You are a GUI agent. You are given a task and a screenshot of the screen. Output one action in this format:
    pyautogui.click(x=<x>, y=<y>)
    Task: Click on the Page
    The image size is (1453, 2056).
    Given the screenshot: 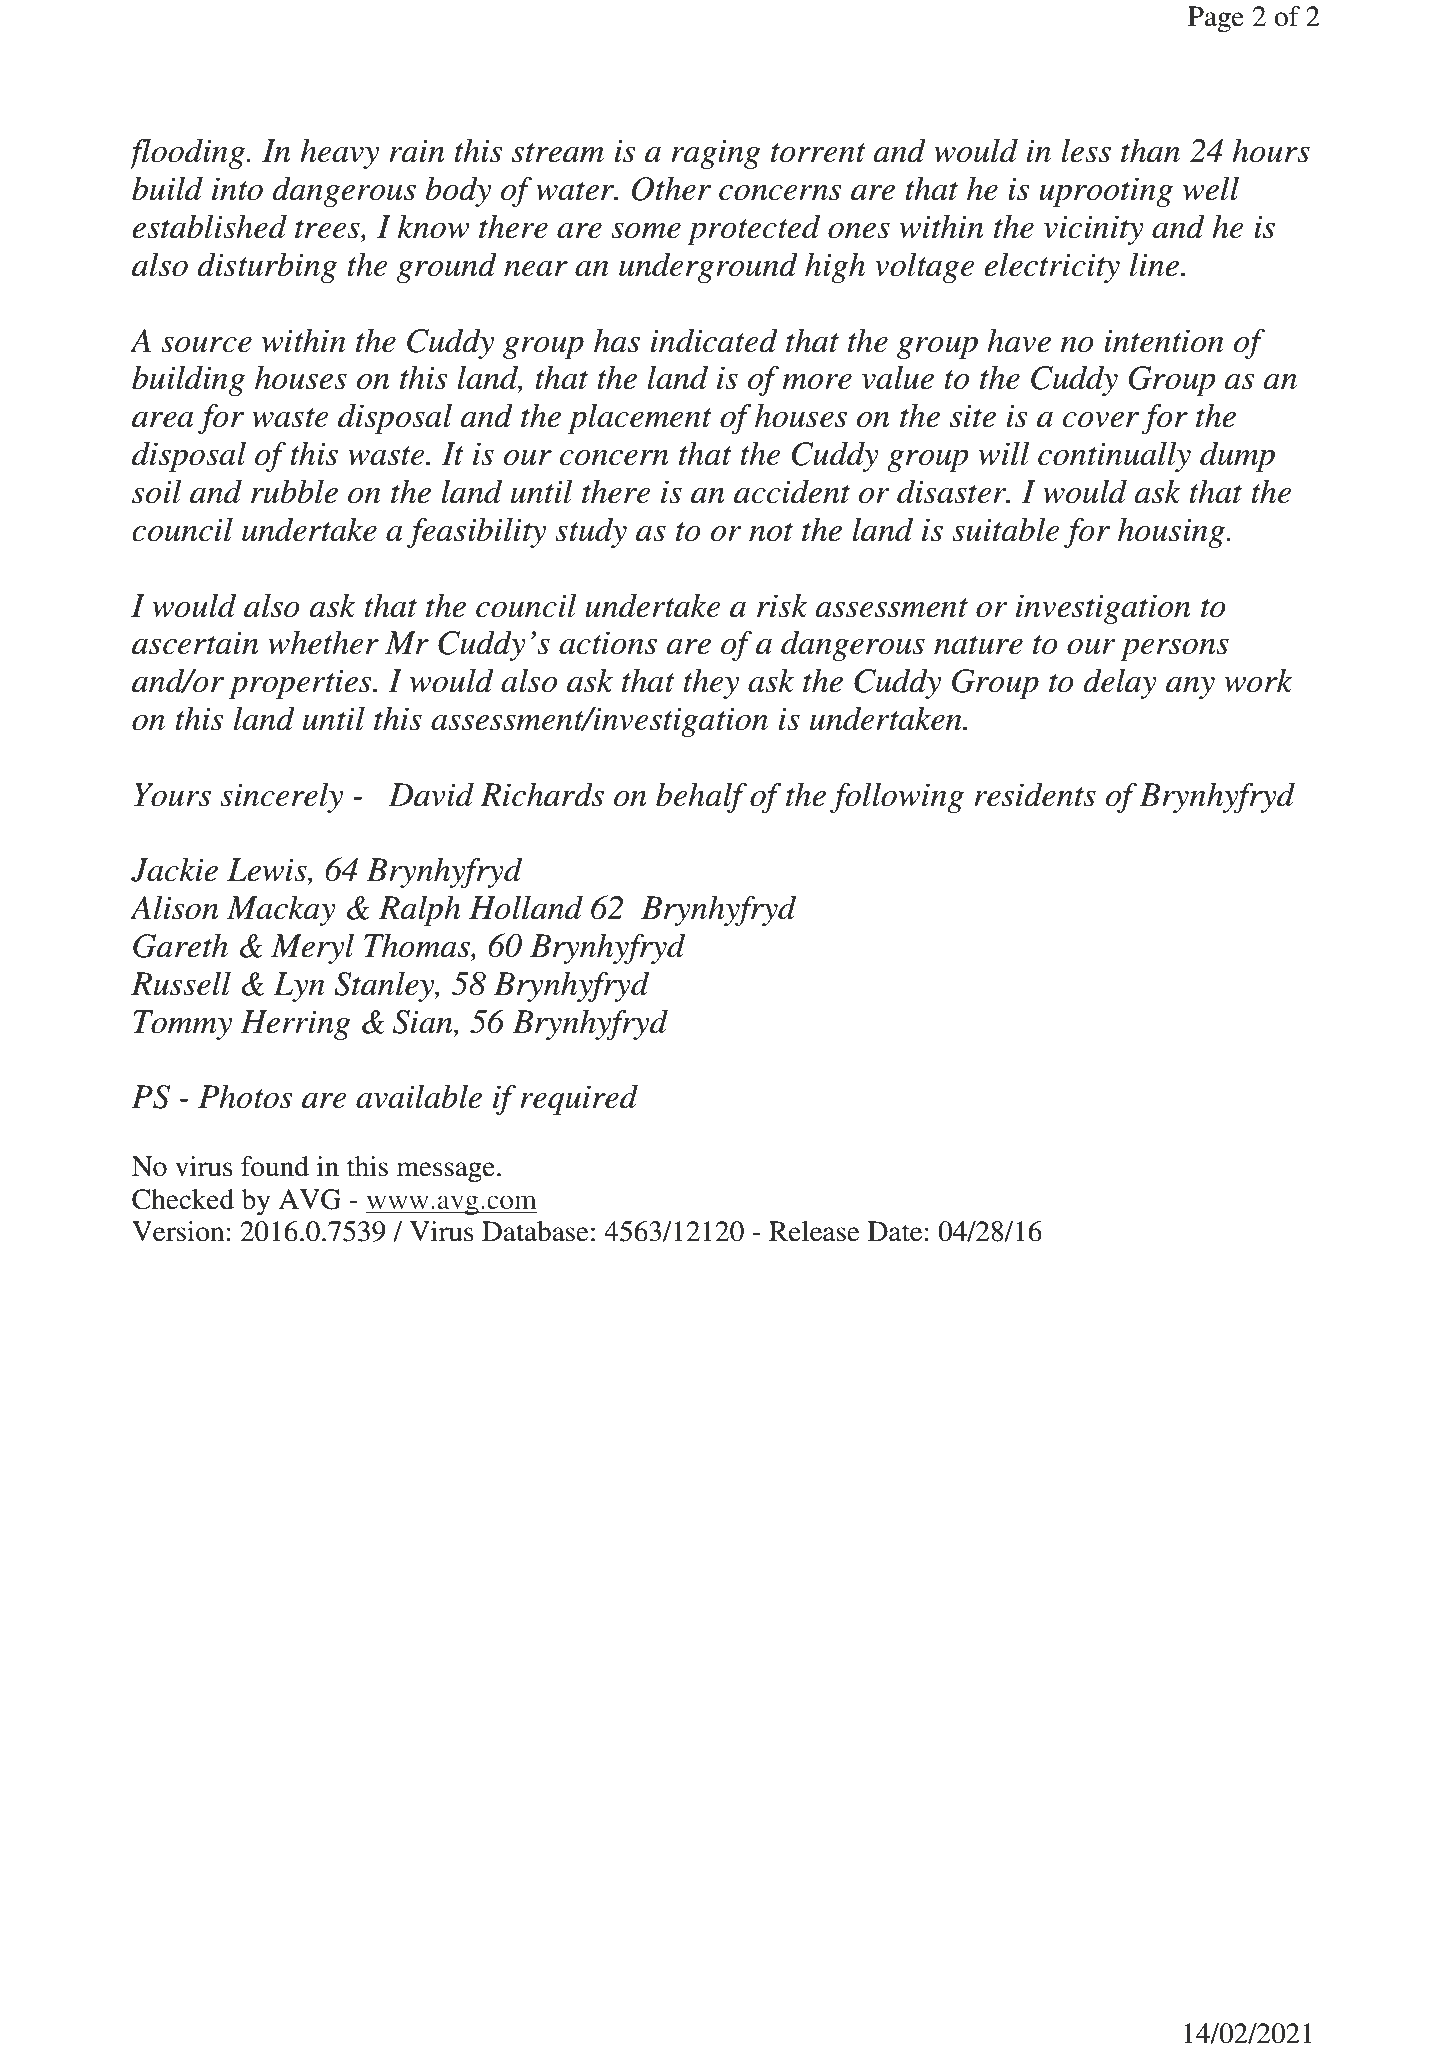 What is the action you would take?
    pyautogui.click(x=1216, y=19)
